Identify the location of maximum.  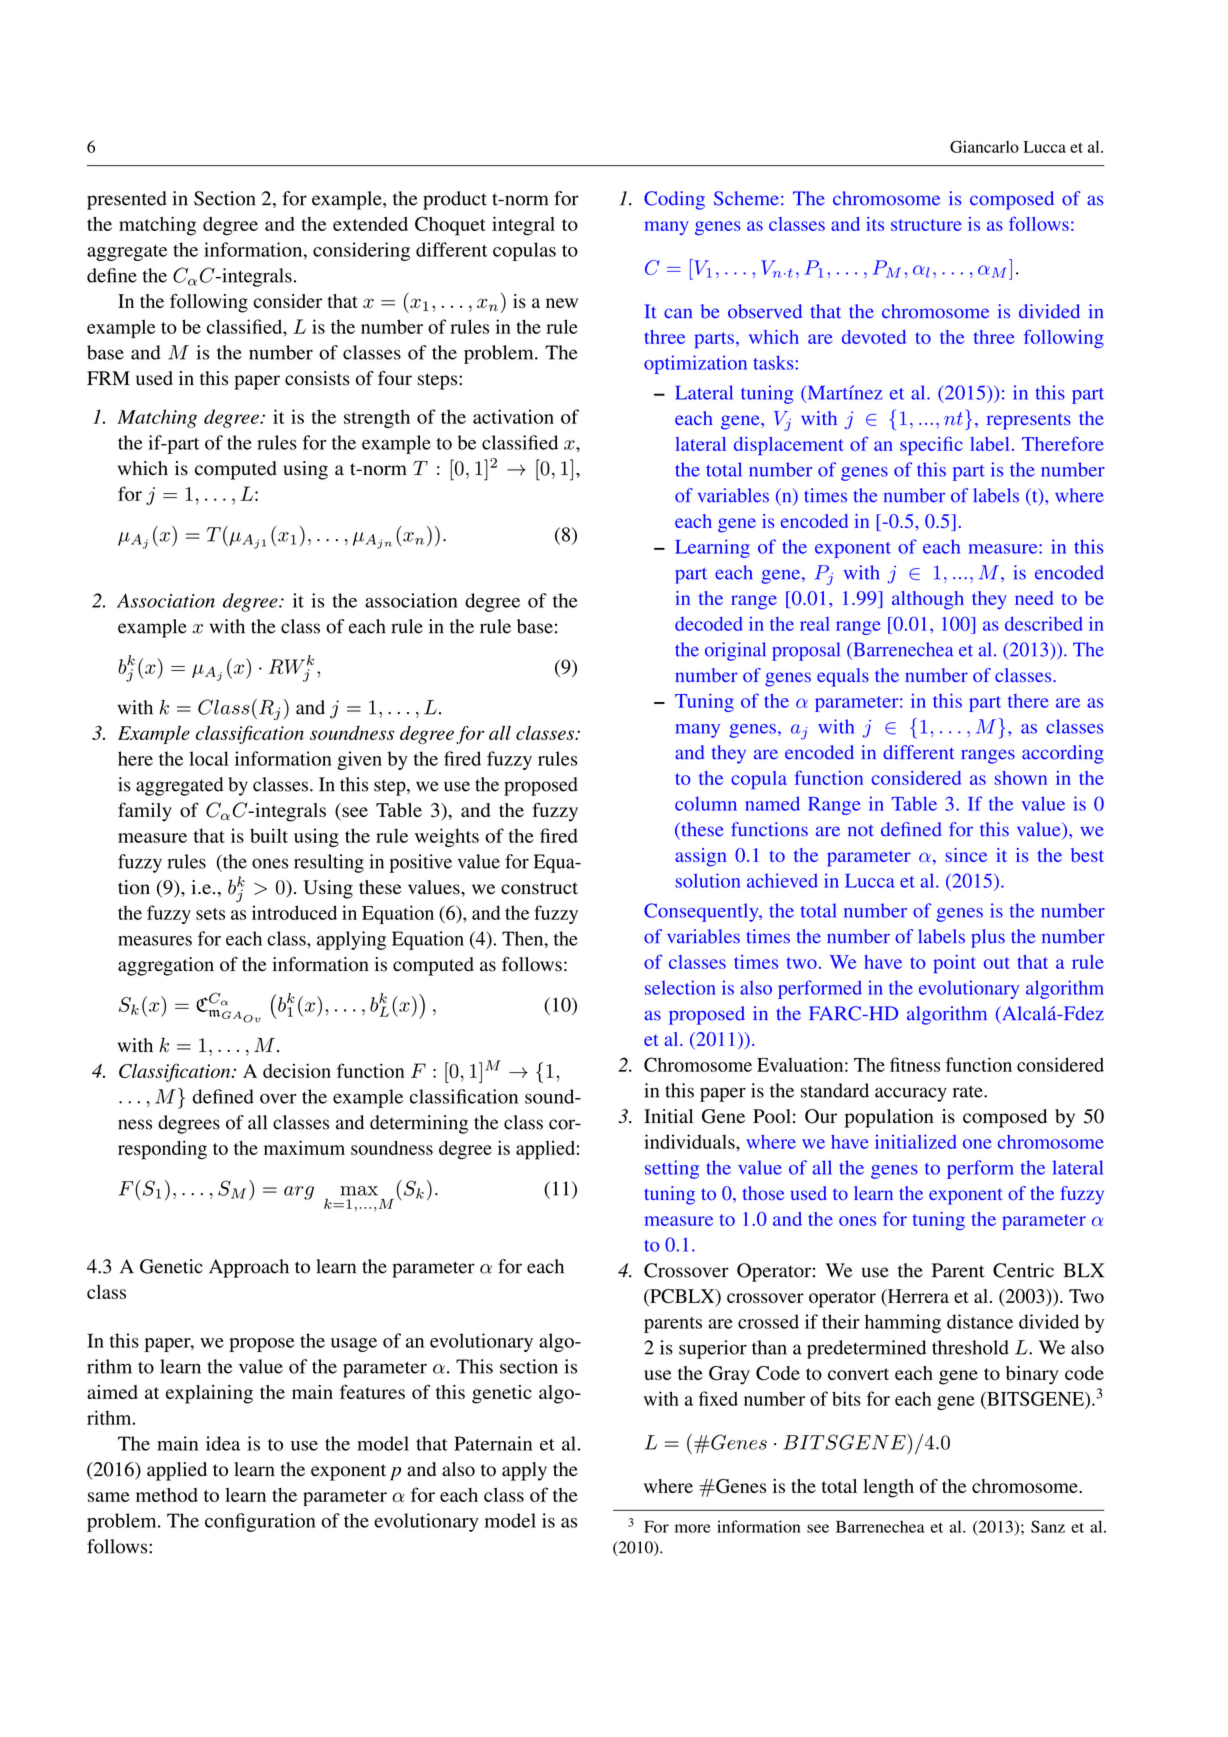
(304, 1147).
